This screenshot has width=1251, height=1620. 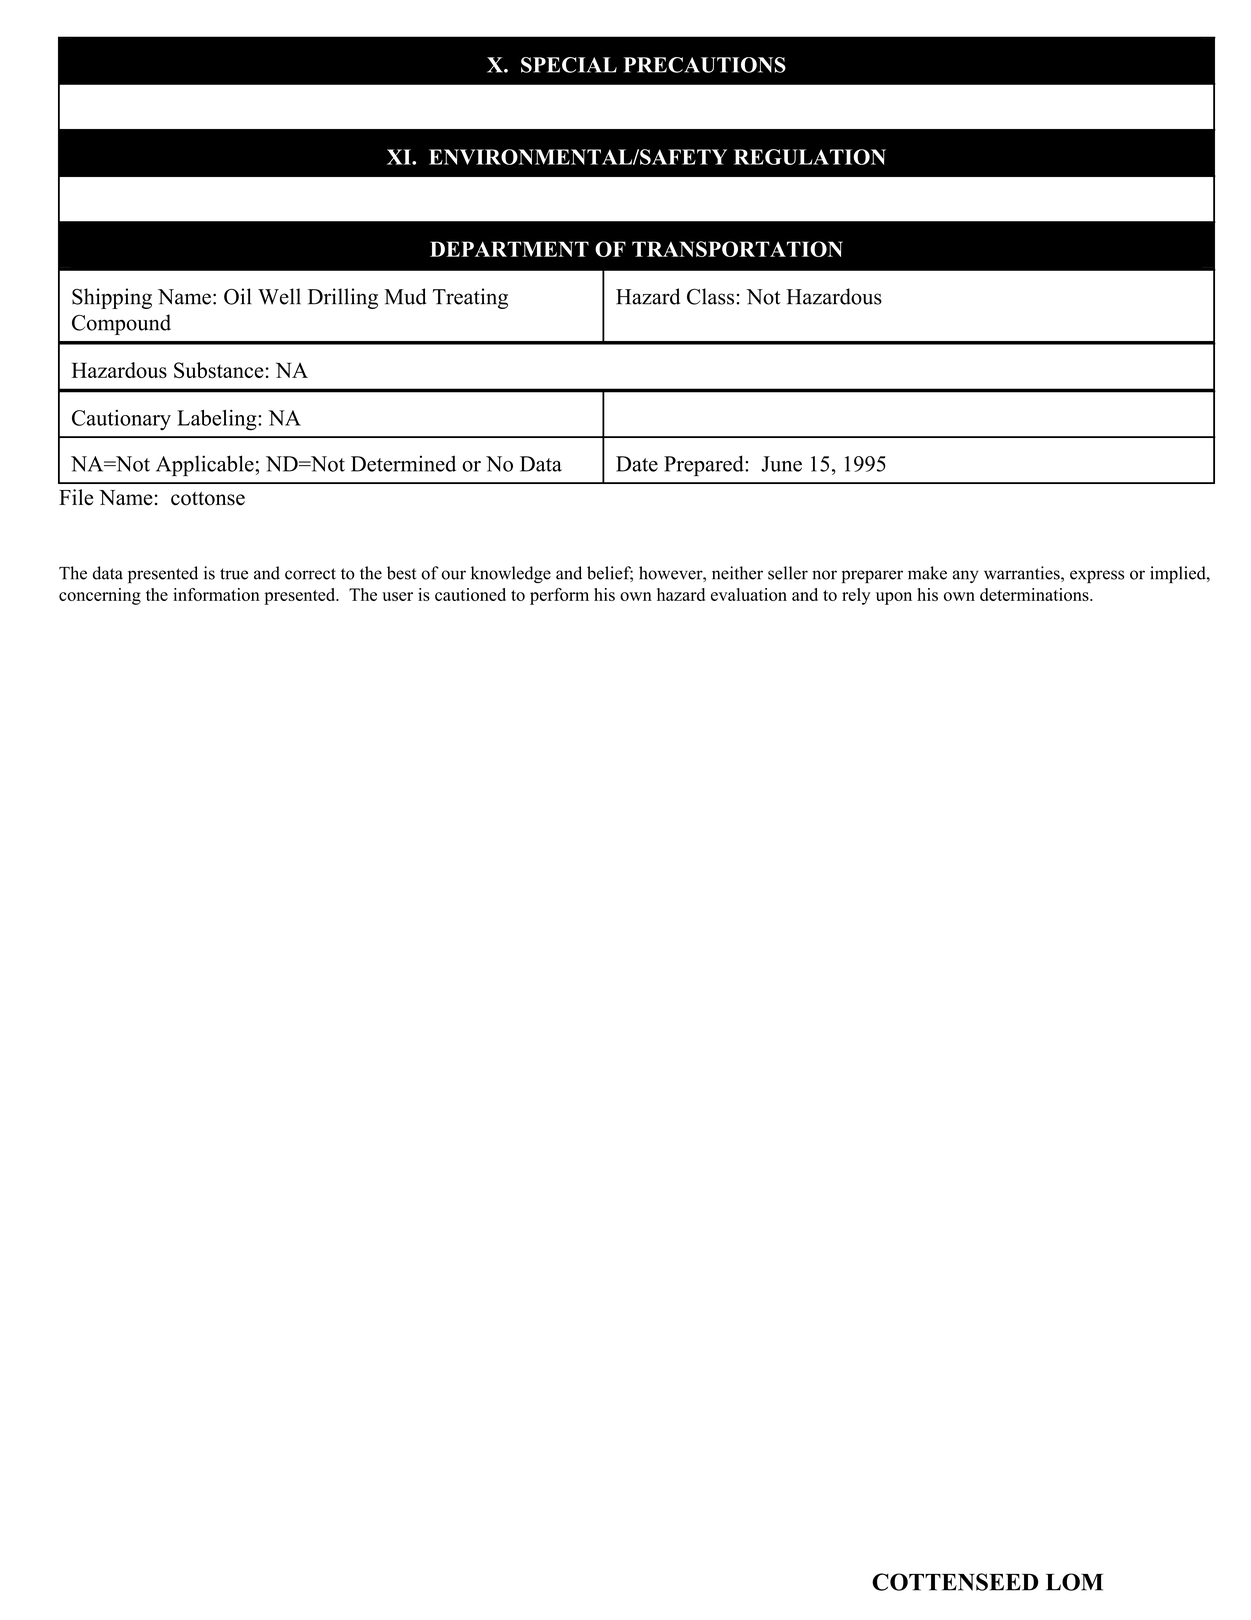 I want to click on SPECIAL, so click(x=569, y=65).
